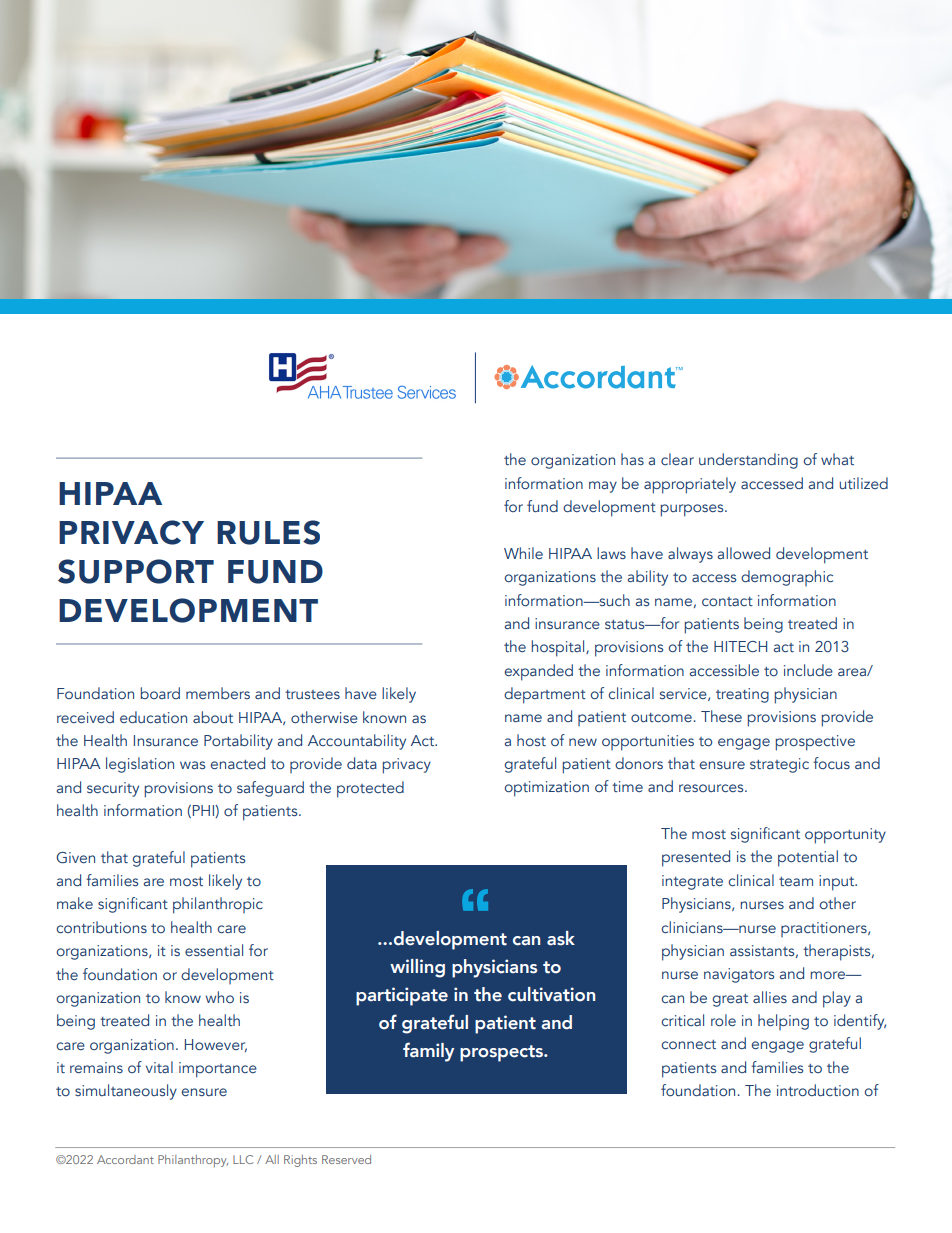 The height and width of the page is (1233, 952). What do you see at coordinates (559, 648) in the page?
I see `hospital` at bounding box center [559, 648].
